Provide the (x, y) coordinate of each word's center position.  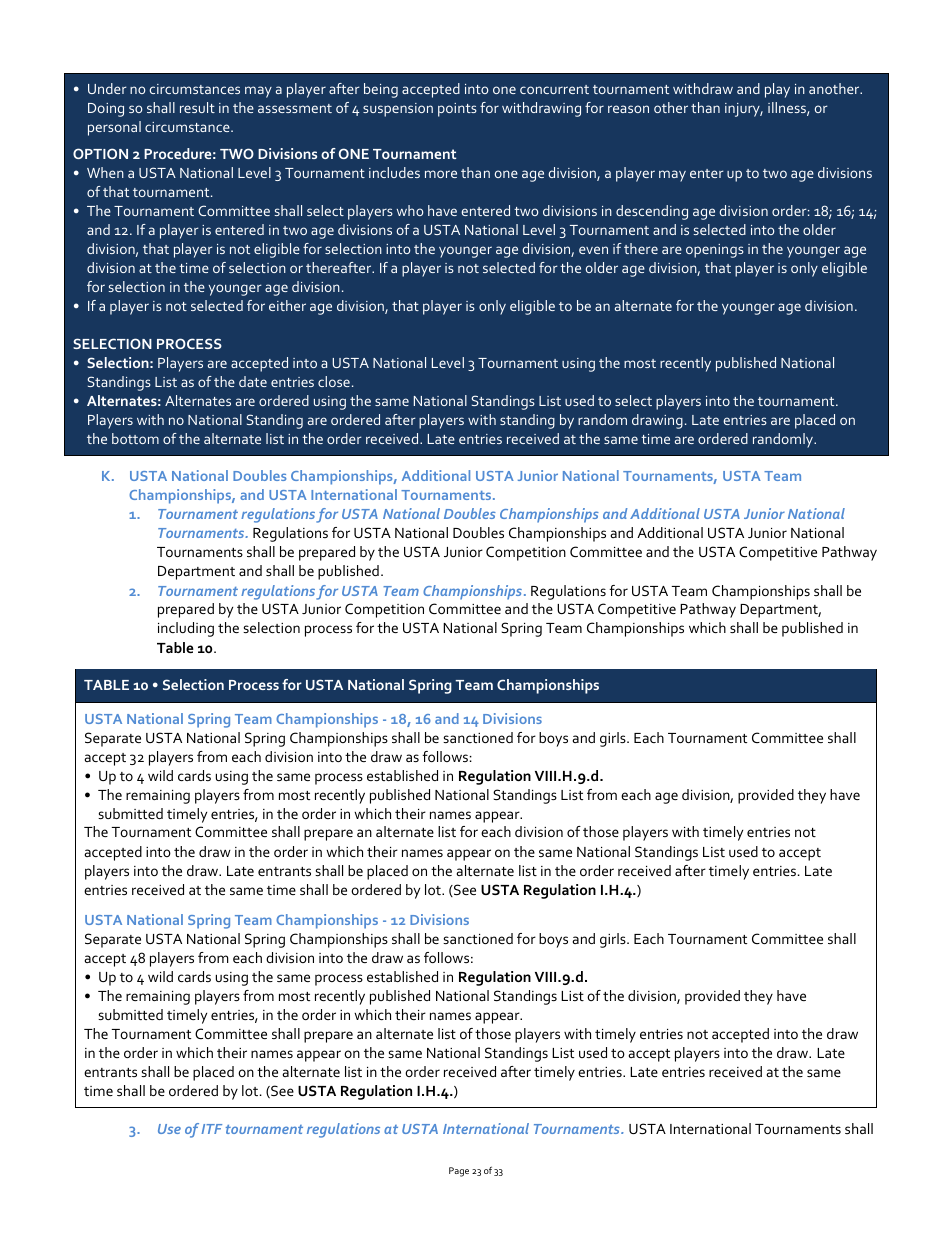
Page (459, 1172)
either (287, 305)
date (253, 381)
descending (652, 212)
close (334, 381)
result (197, 107)
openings (715, 251)
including (186, 629)
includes (394, 172)
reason (628, 109)
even (593, 250)
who (410, 210)
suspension (398, 110)
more (441, 174)
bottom (135, 438)
